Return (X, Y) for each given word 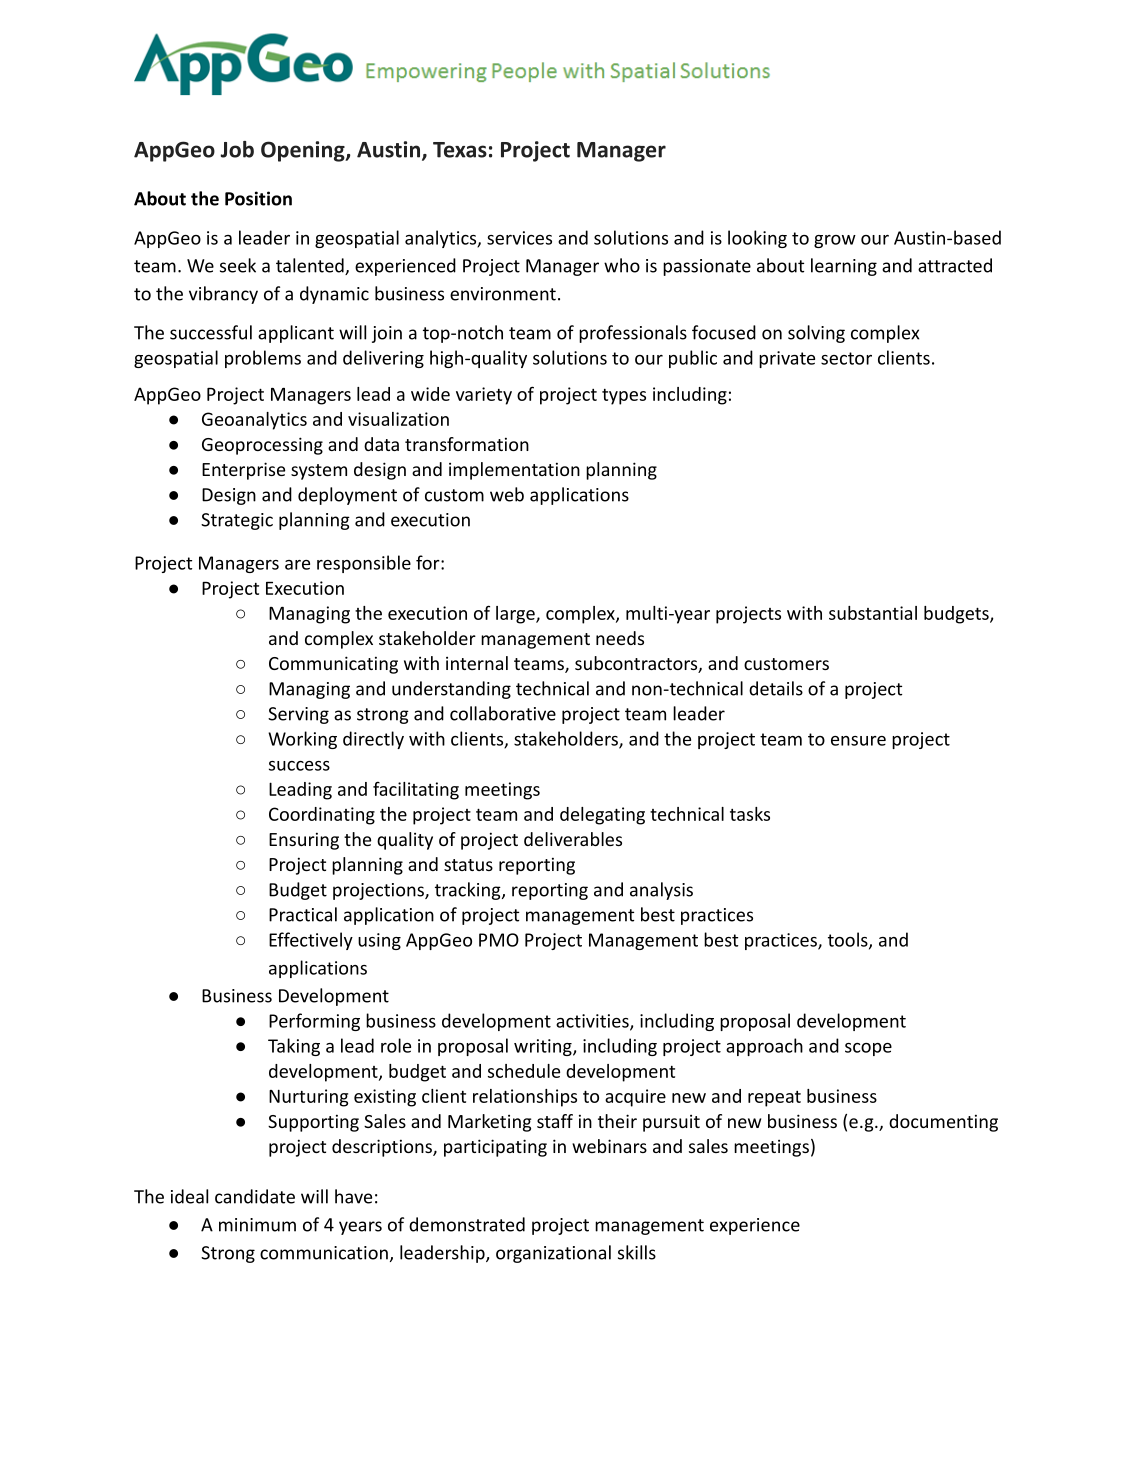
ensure (858, 741)
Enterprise (243, 471)
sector (846, 358)
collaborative (503, 713)
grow (835, 241)
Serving (298, 715)
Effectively (311, 941)
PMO (499, 940)
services (519, 238)
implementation (514, 471)
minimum (257, 1225)
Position (258, 198)
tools (849, 940)
